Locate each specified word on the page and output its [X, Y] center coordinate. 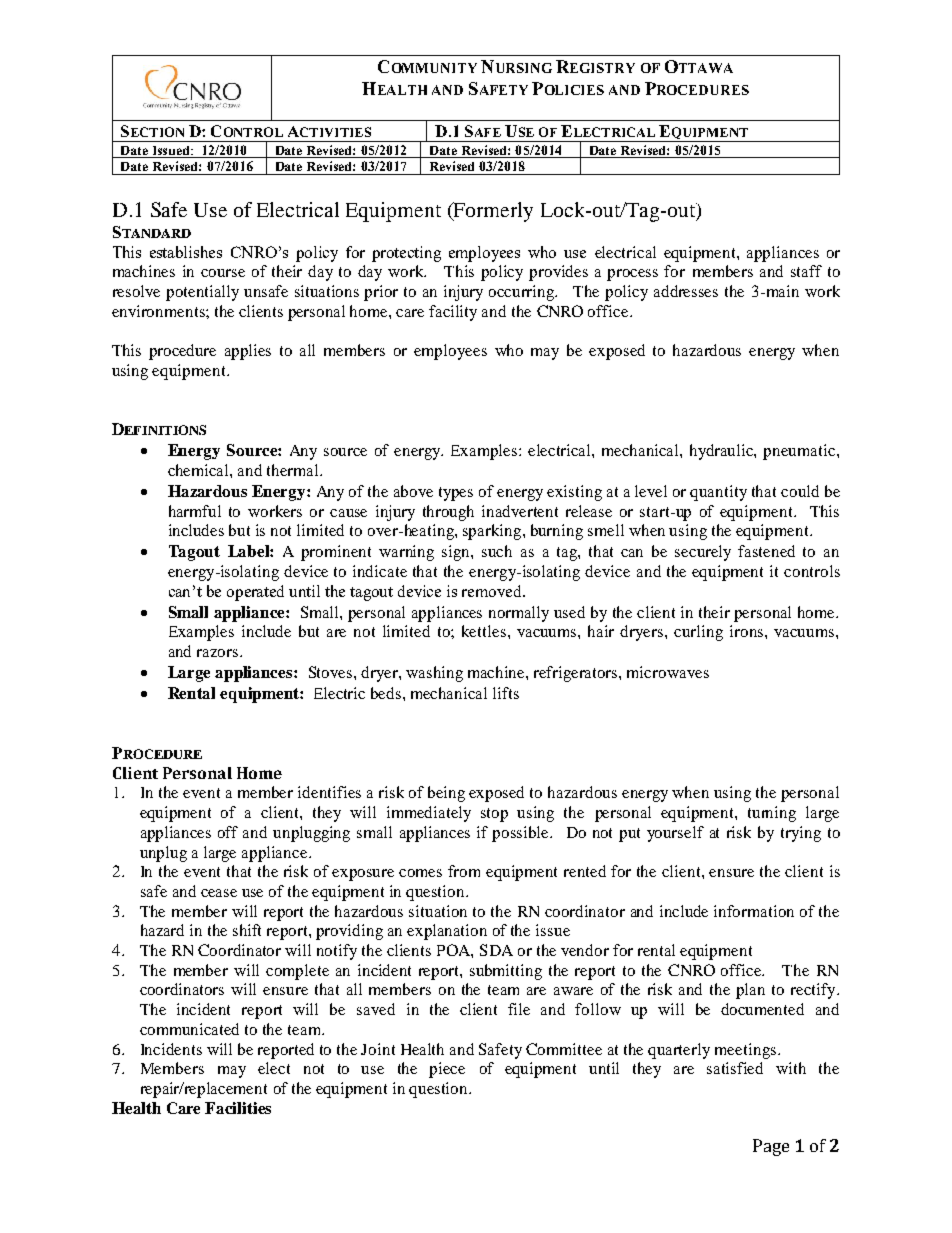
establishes [186, 252]
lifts [506, 693]
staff [806, 271]
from [464, 871]
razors [219, 653]
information [754, 911]
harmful [195, 511]
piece [447, 1070]
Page [771, 1147]
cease [219, 893]
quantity [718, 493]
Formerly [492, 212]
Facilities [238, 1108]
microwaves [668, 672]
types [456, 494]
